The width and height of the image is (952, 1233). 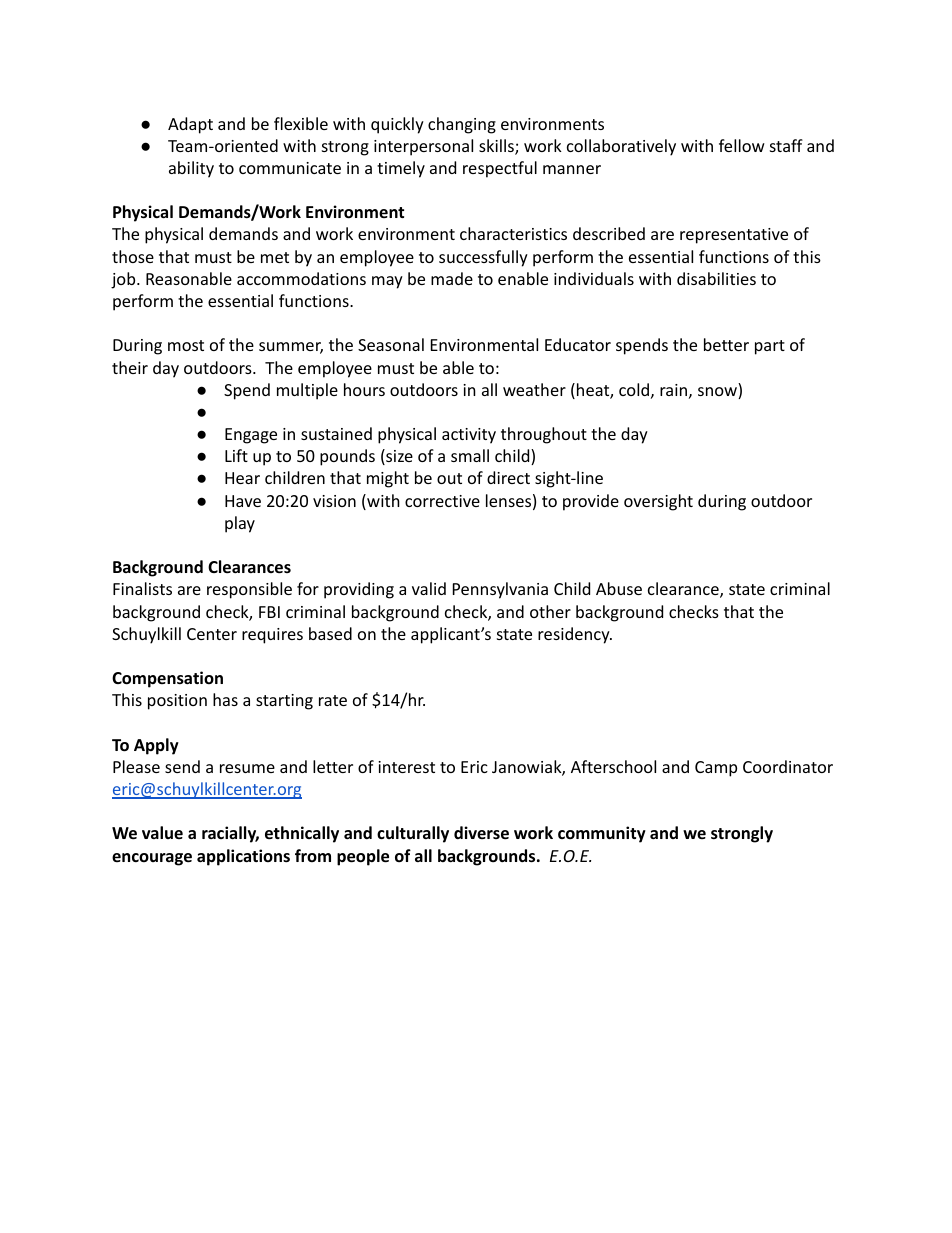 What do you see at coordinates (602, 834) in the image?
I see `community` at bounding box center [602, 834].
